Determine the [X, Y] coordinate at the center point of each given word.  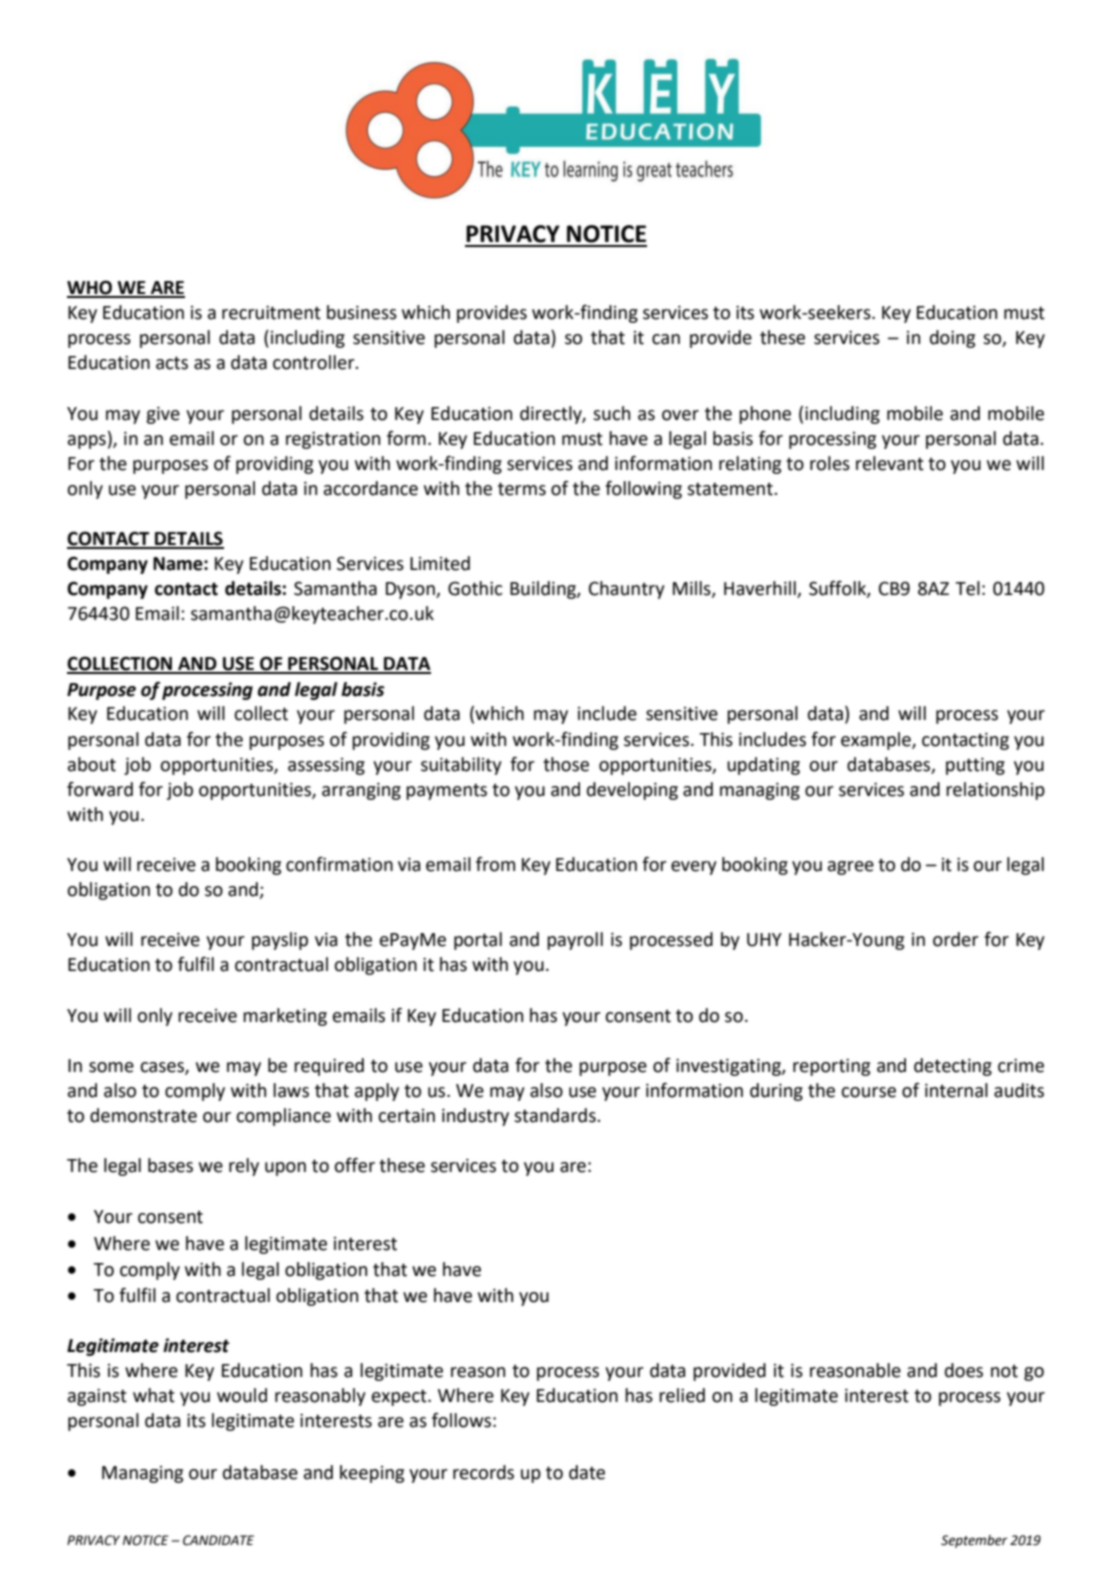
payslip [280, 941]
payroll [575, 941]
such [611, 413]
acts [172, 363]
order [956, 939]
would [242, 1395]
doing [952, 339]
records [483, 1472]
